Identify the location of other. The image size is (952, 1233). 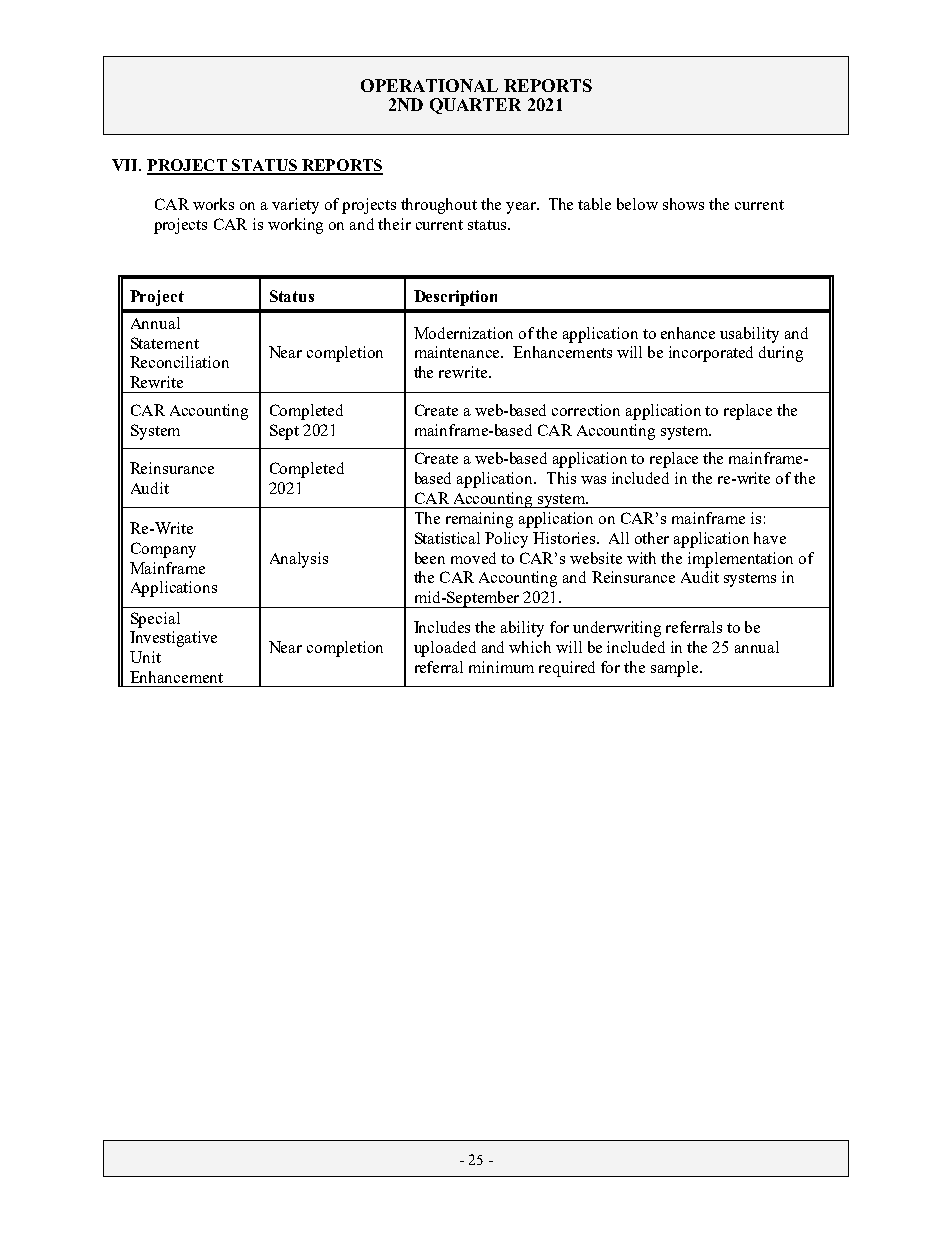
(652, 538).
